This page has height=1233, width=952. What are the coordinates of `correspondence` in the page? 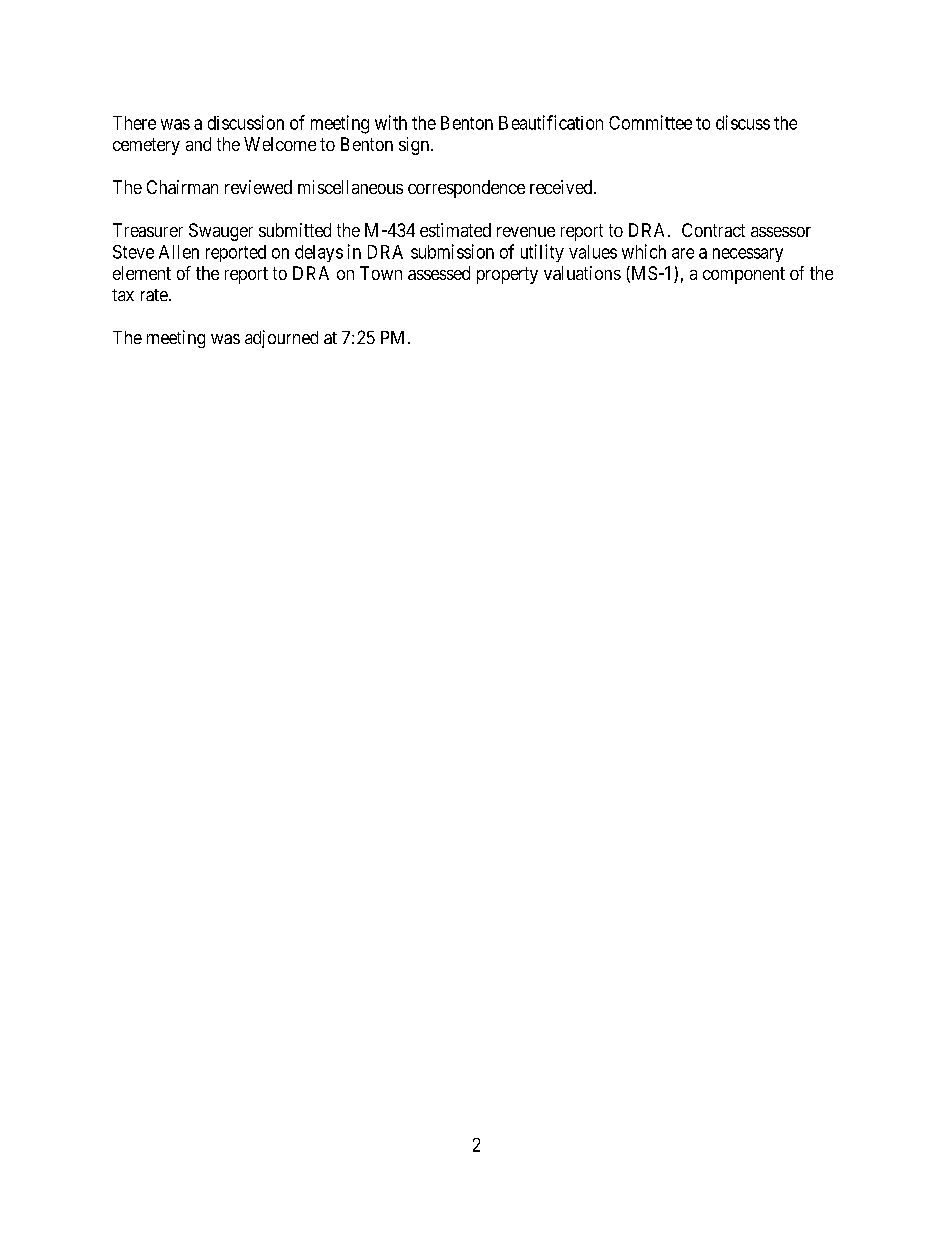 It's located at (466, 189).
